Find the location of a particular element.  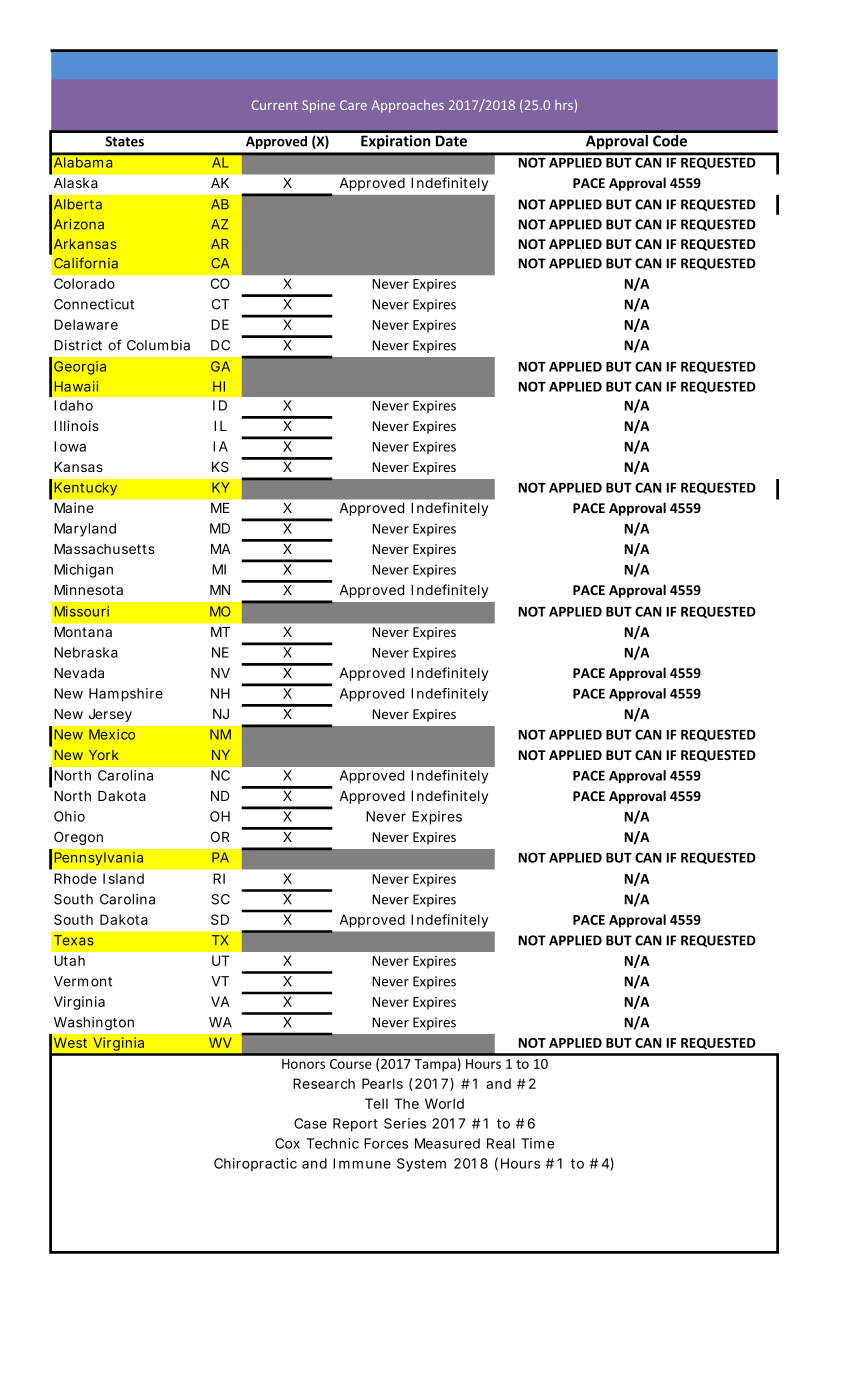

Case is located at coordinates (310, 1123).
